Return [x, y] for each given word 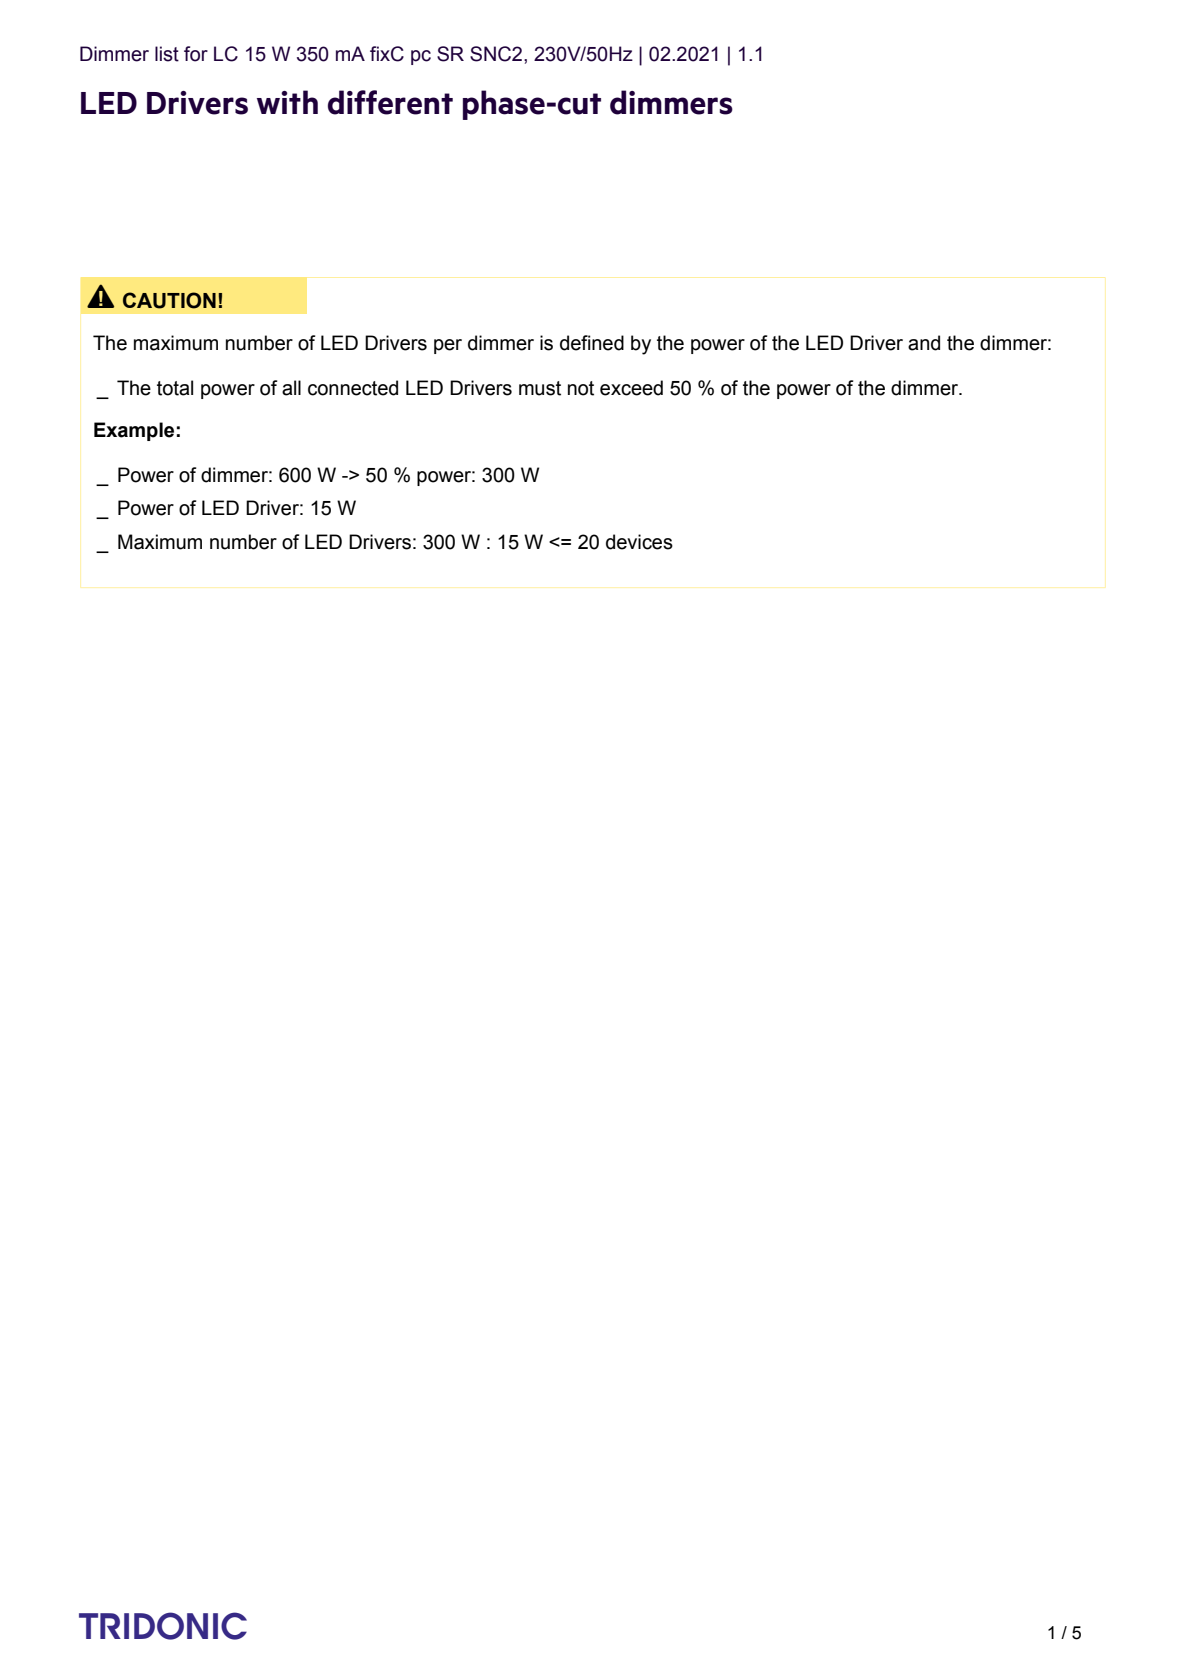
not [581, 388]
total [175, 388]
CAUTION [169, 300]
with [287, 102]
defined [592, 343]
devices [639, 542]
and [924, 343]
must [540, 388]
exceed [631, 388]
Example [134, 431]
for [196, 54]
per [448, 346]
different [390, 102]
